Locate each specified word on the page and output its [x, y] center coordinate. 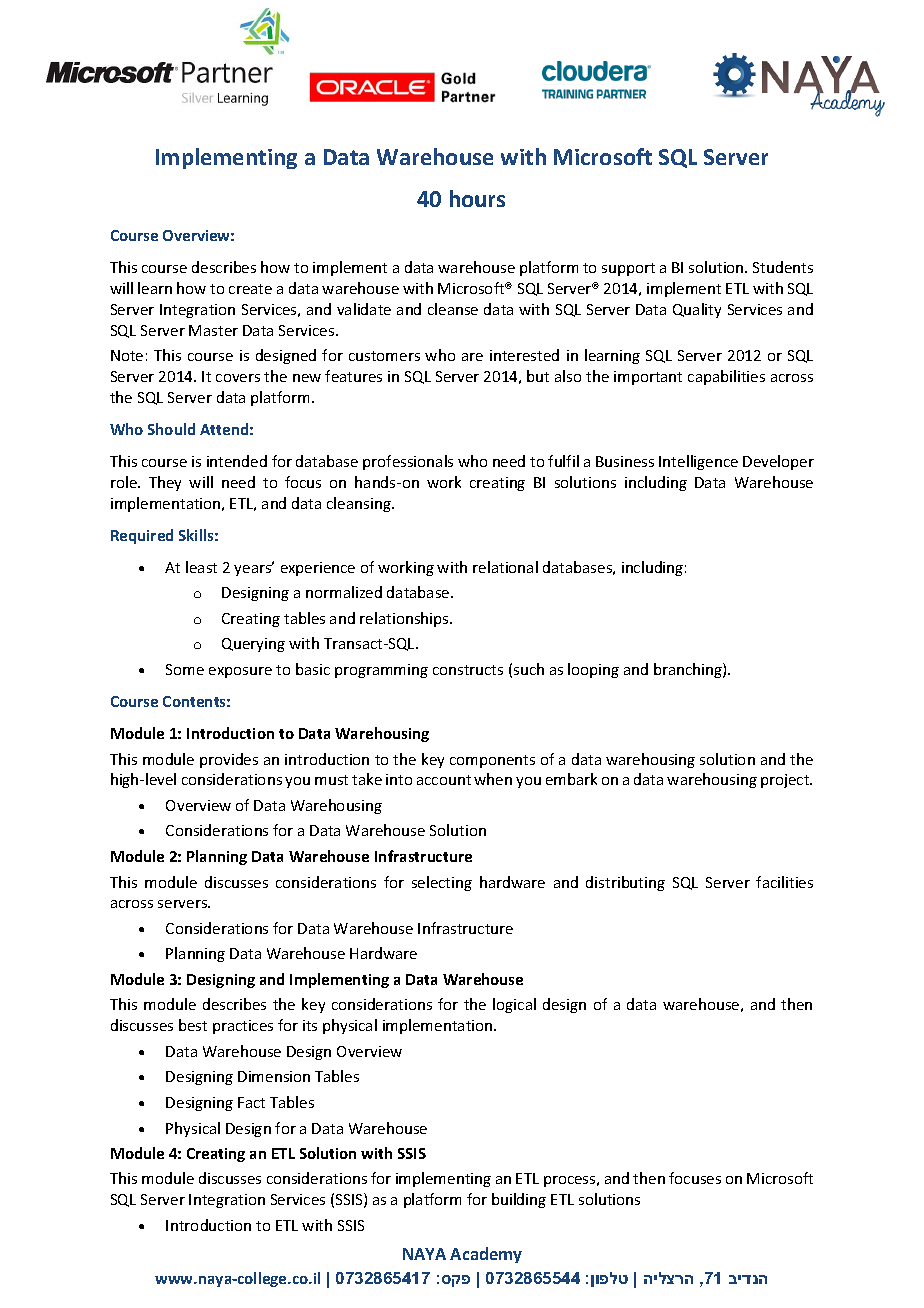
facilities [784, 882]
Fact [251, 1102]
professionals [408, 462]
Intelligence [698, 462]
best [193, 1025]
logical [514, 1005]
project [786, 781]
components [492, 761]
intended [237, 461]
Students [783, 267]
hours [477, 198]
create [250, 289]
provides [229, 760]
